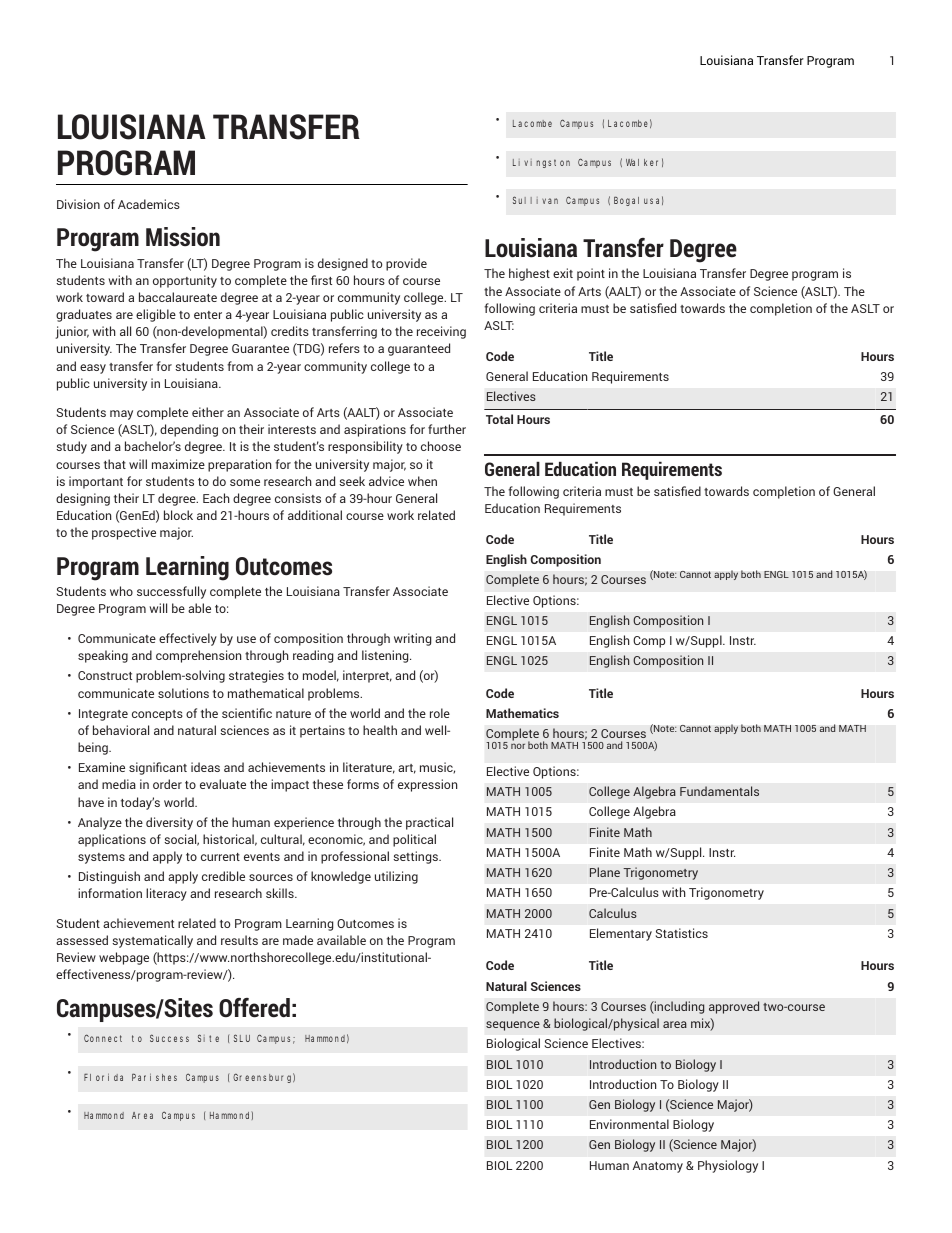 The width and height of the document is (952, 1233). I want to click on literacy, so click(166, 894).
